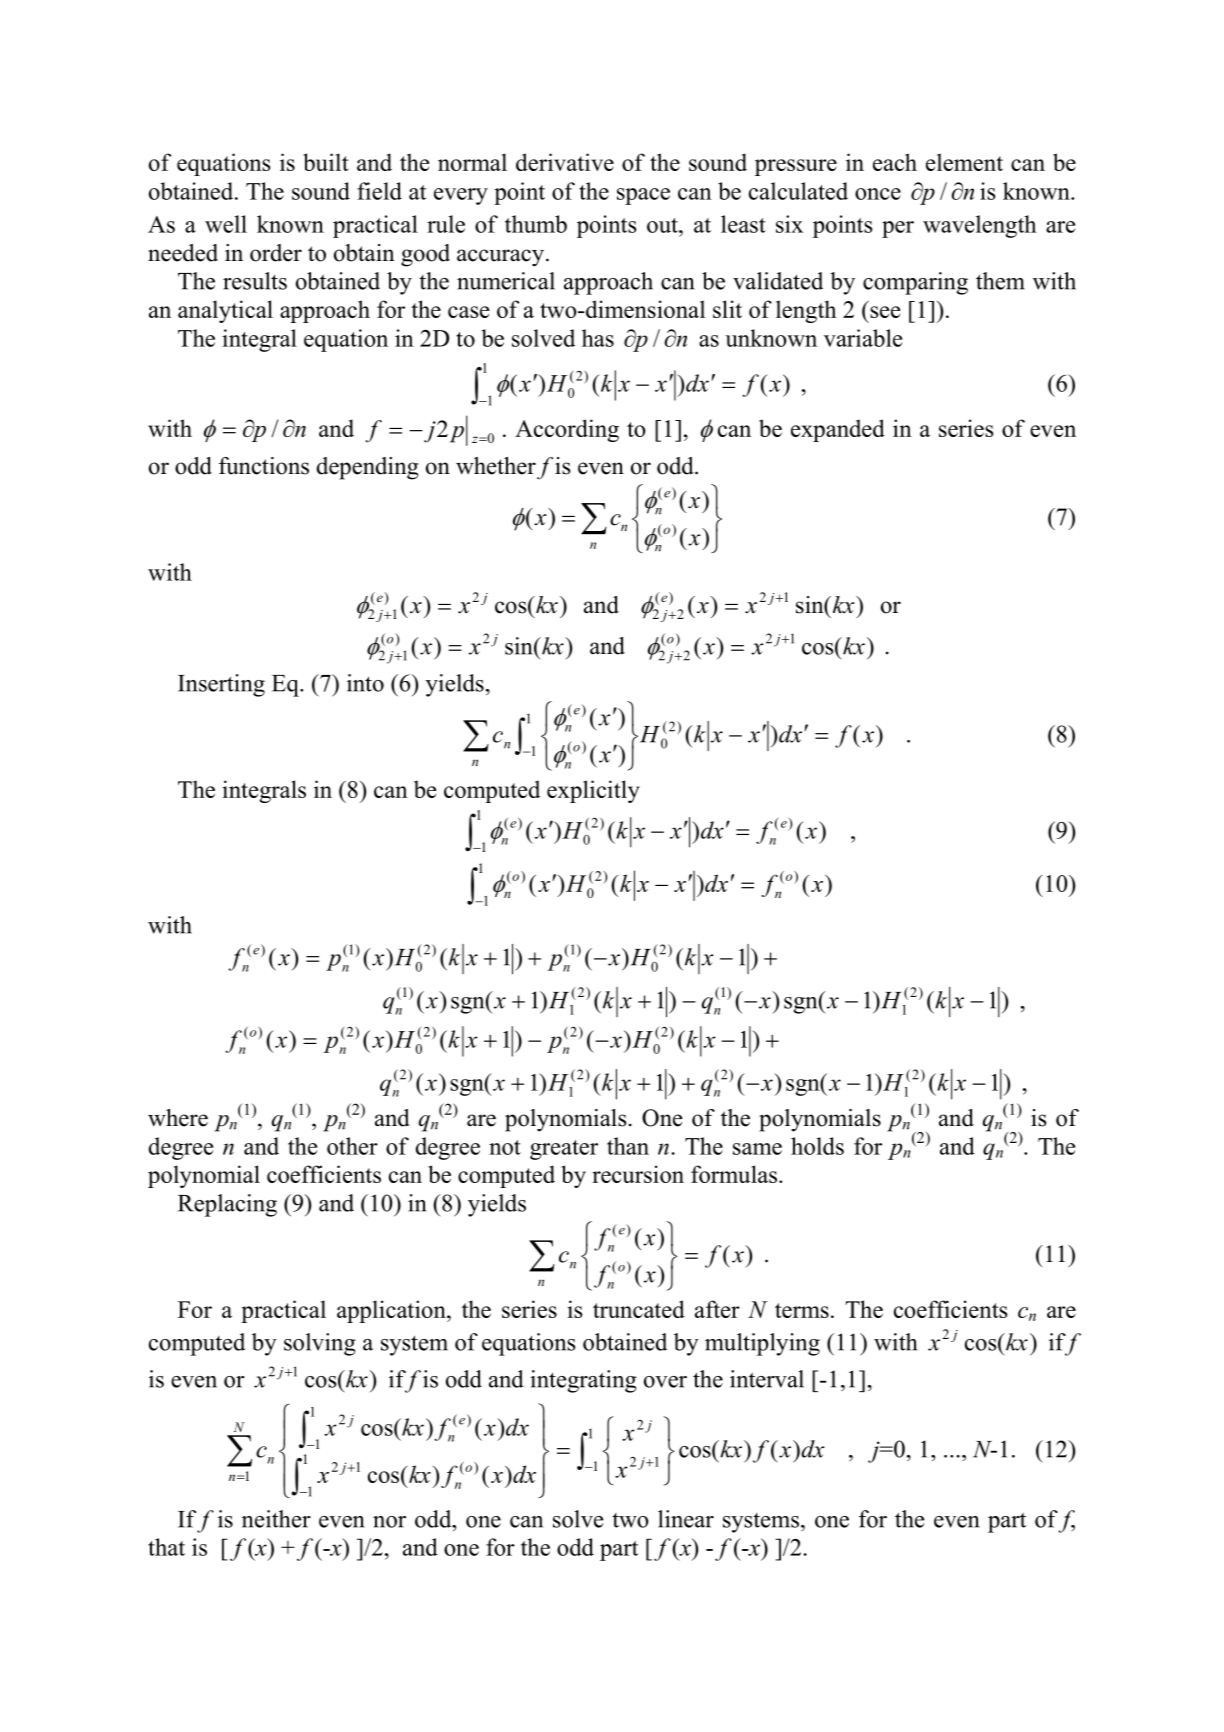 The height and width of the document is (1732, 1224). I want to click on explicitly, so click(593, 791).
